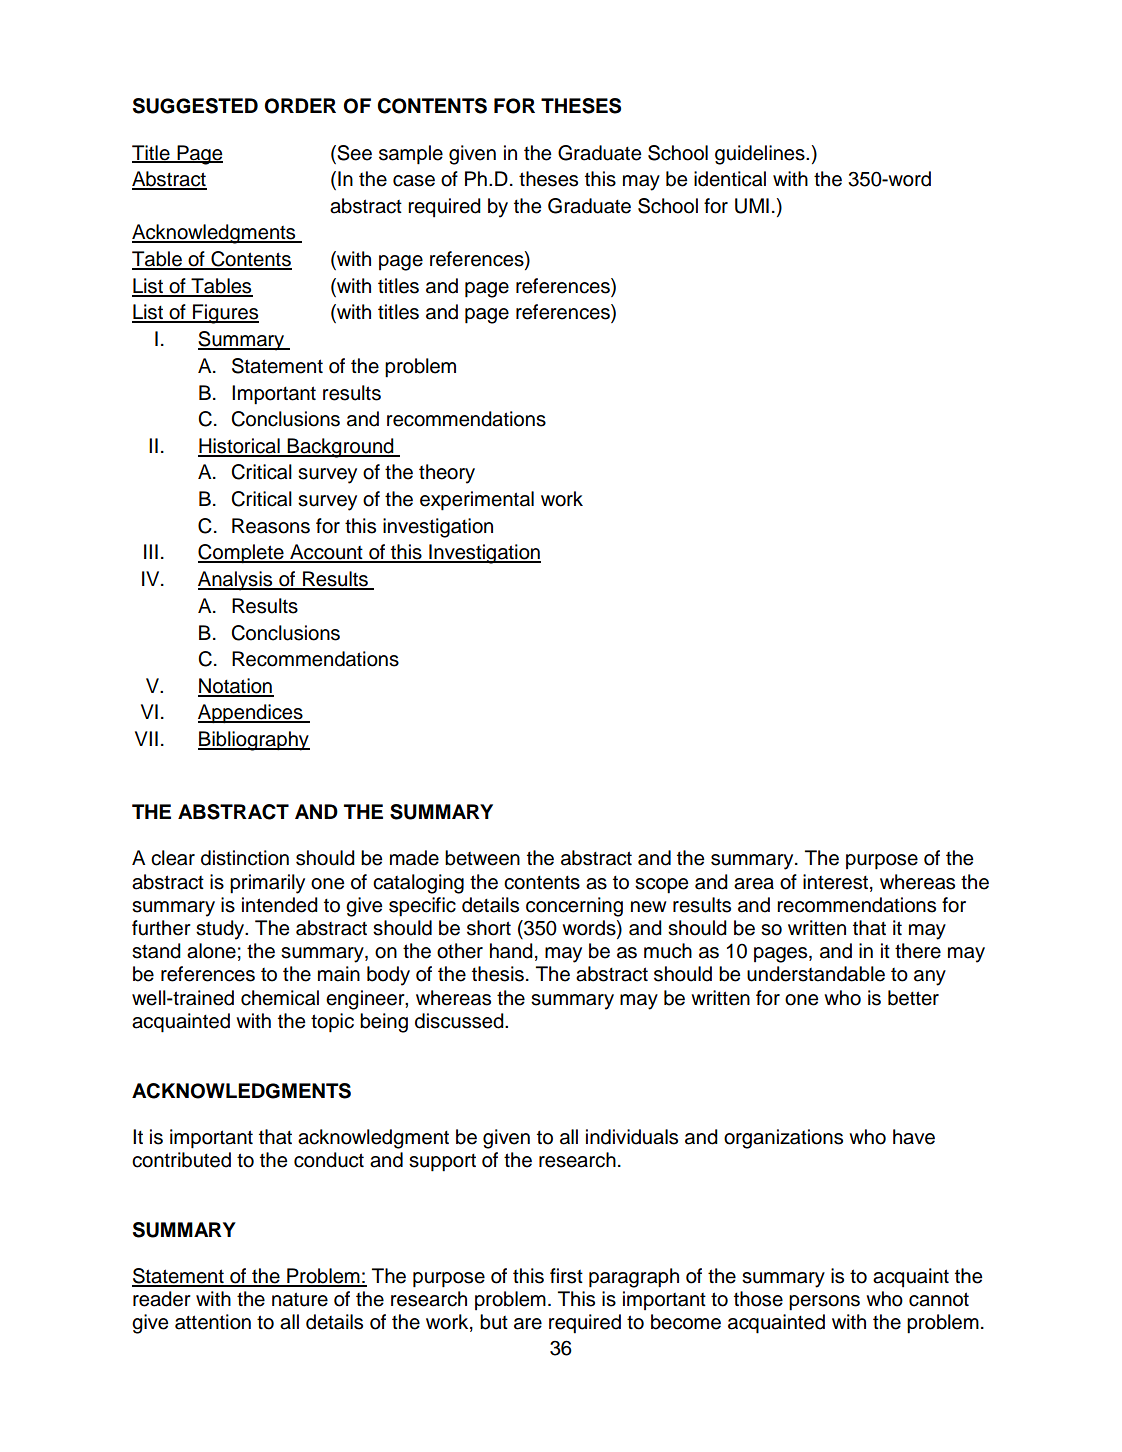  I want to click on theory, so click(447, 474).
